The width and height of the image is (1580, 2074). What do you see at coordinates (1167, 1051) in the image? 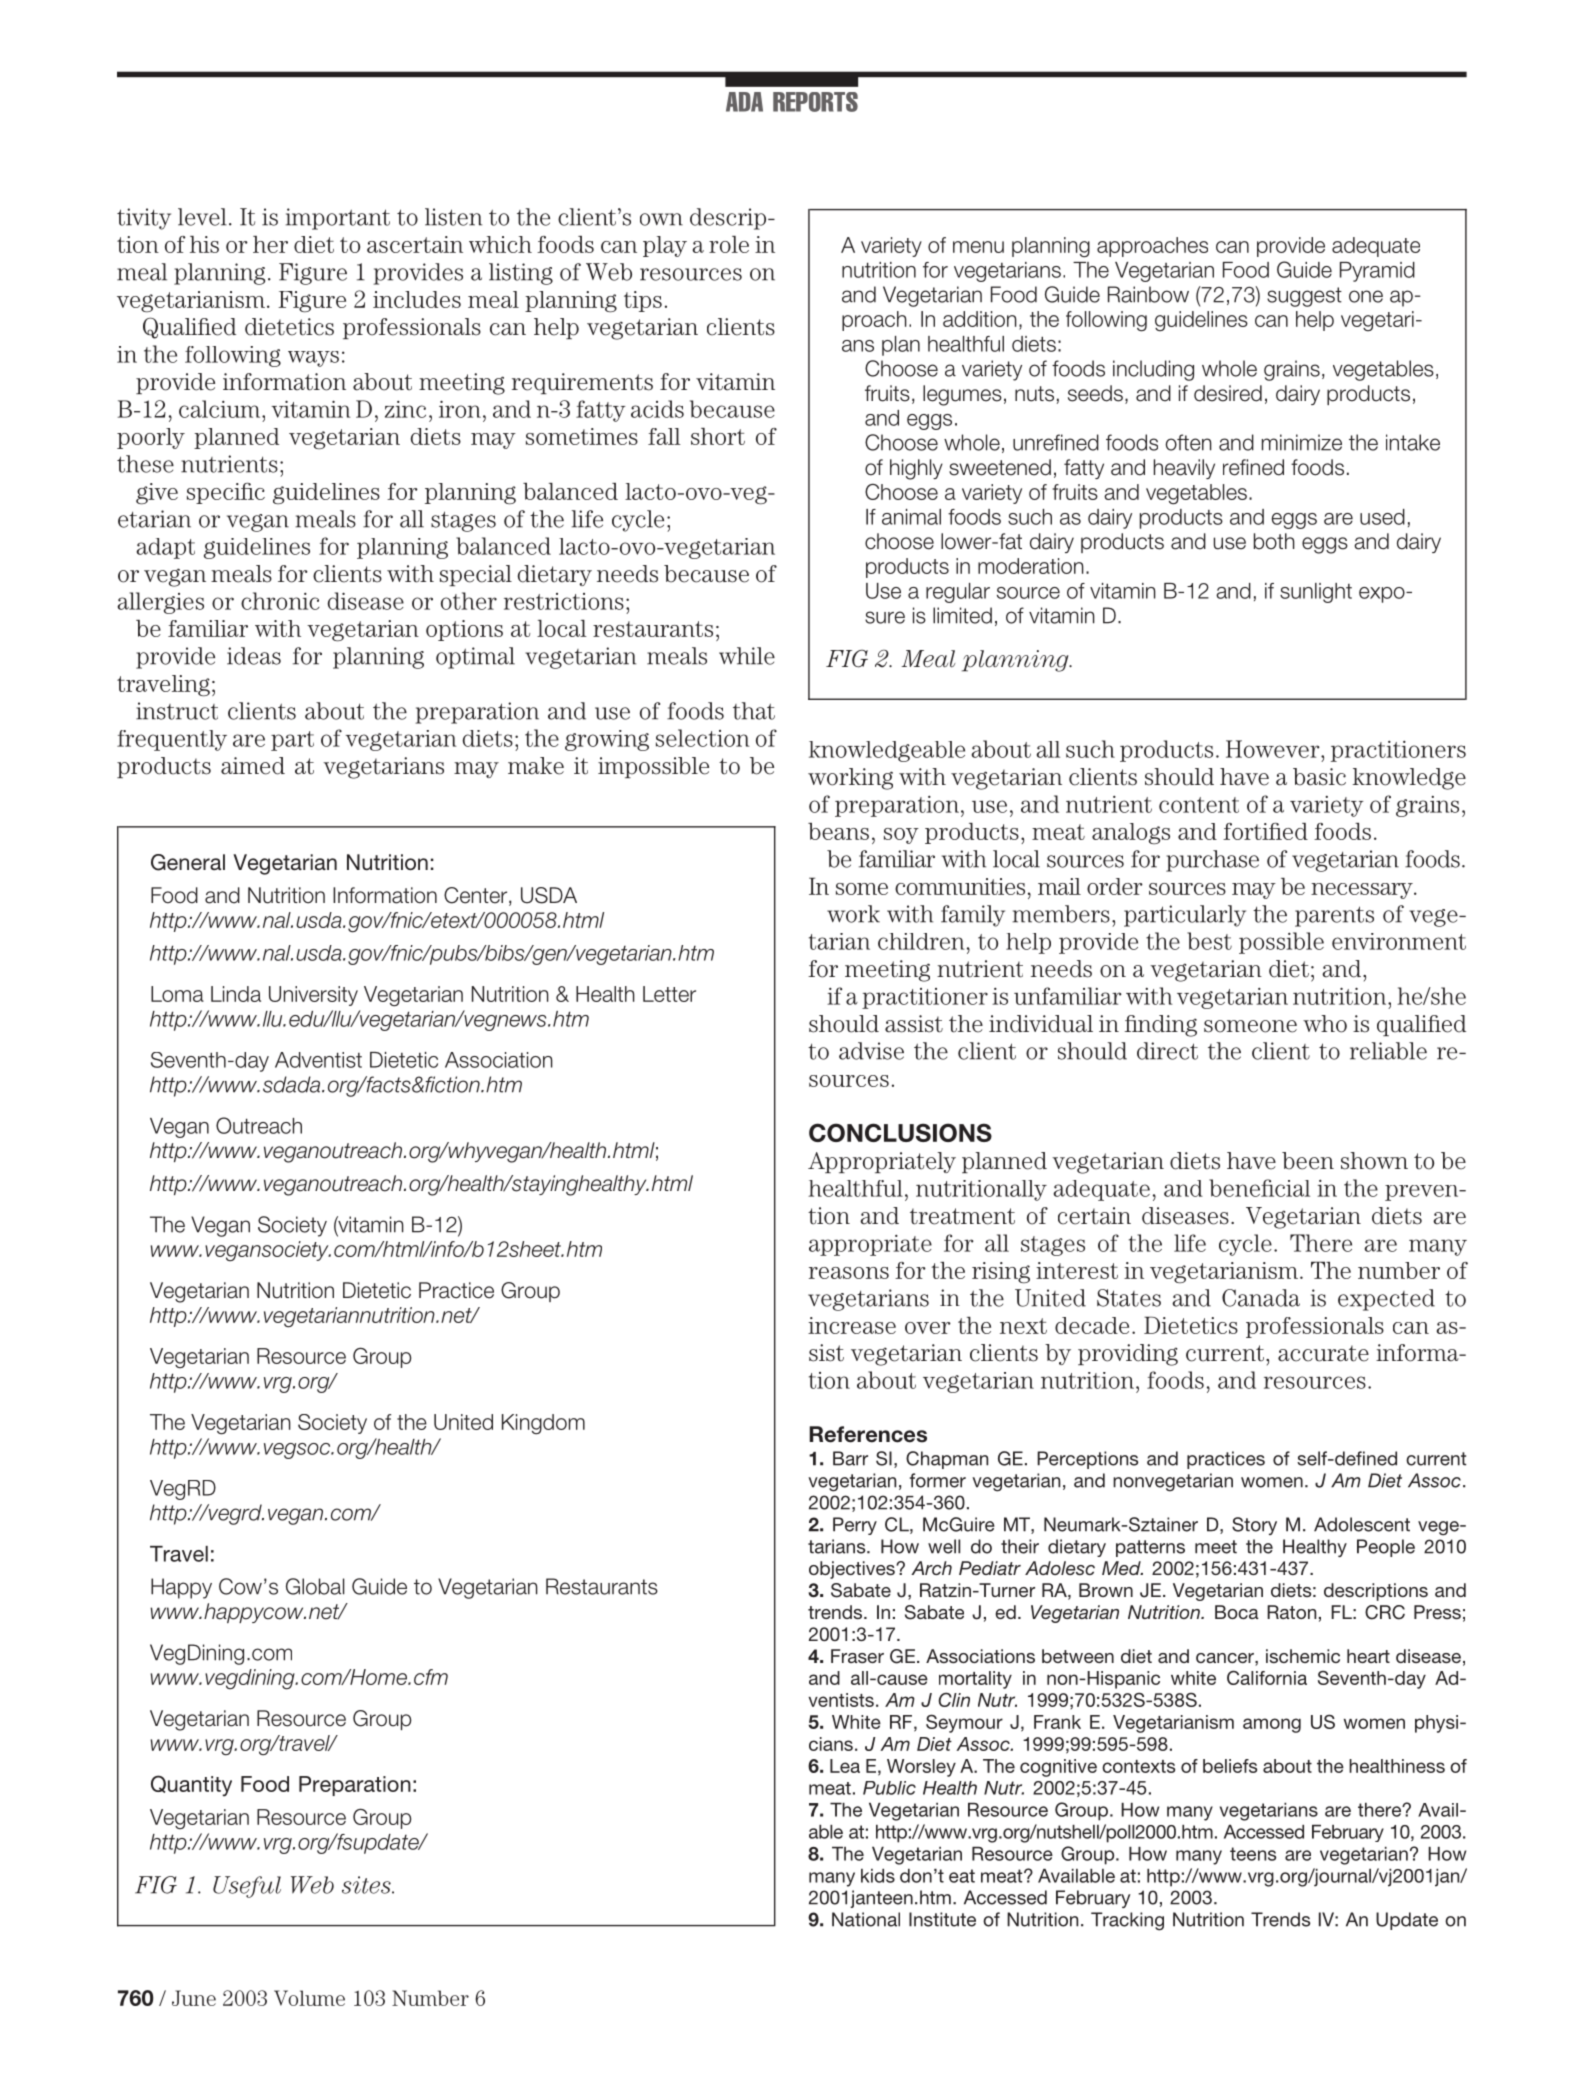
I see `direct` at bounding box center [1167, 1051].
